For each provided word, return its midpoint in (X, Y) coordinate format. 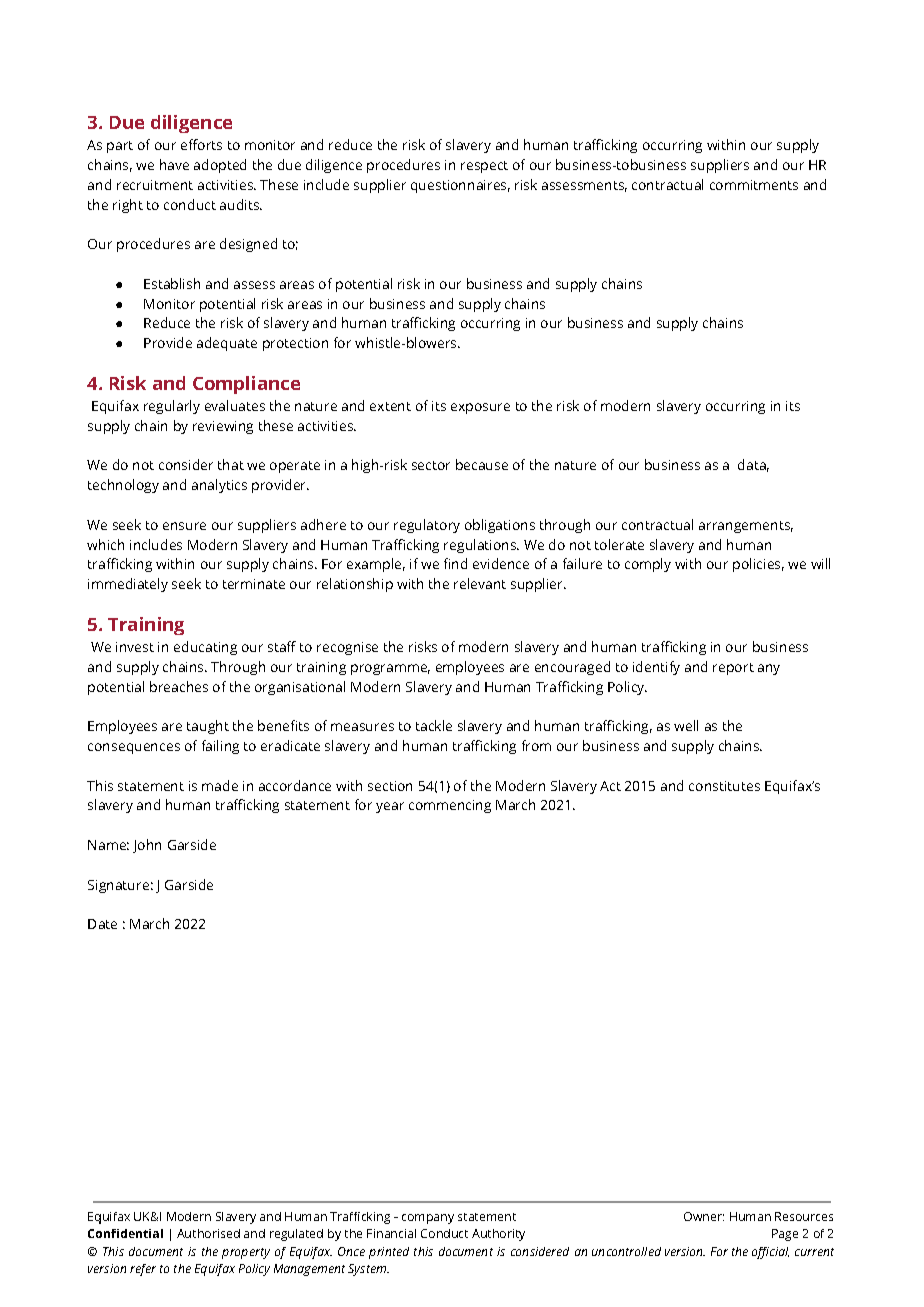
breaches (179, 686)
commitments (754, 185)
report (733, 669)
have (174, 164)
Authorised (208, 1233)
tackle (434, 725)
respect (484, 167)
